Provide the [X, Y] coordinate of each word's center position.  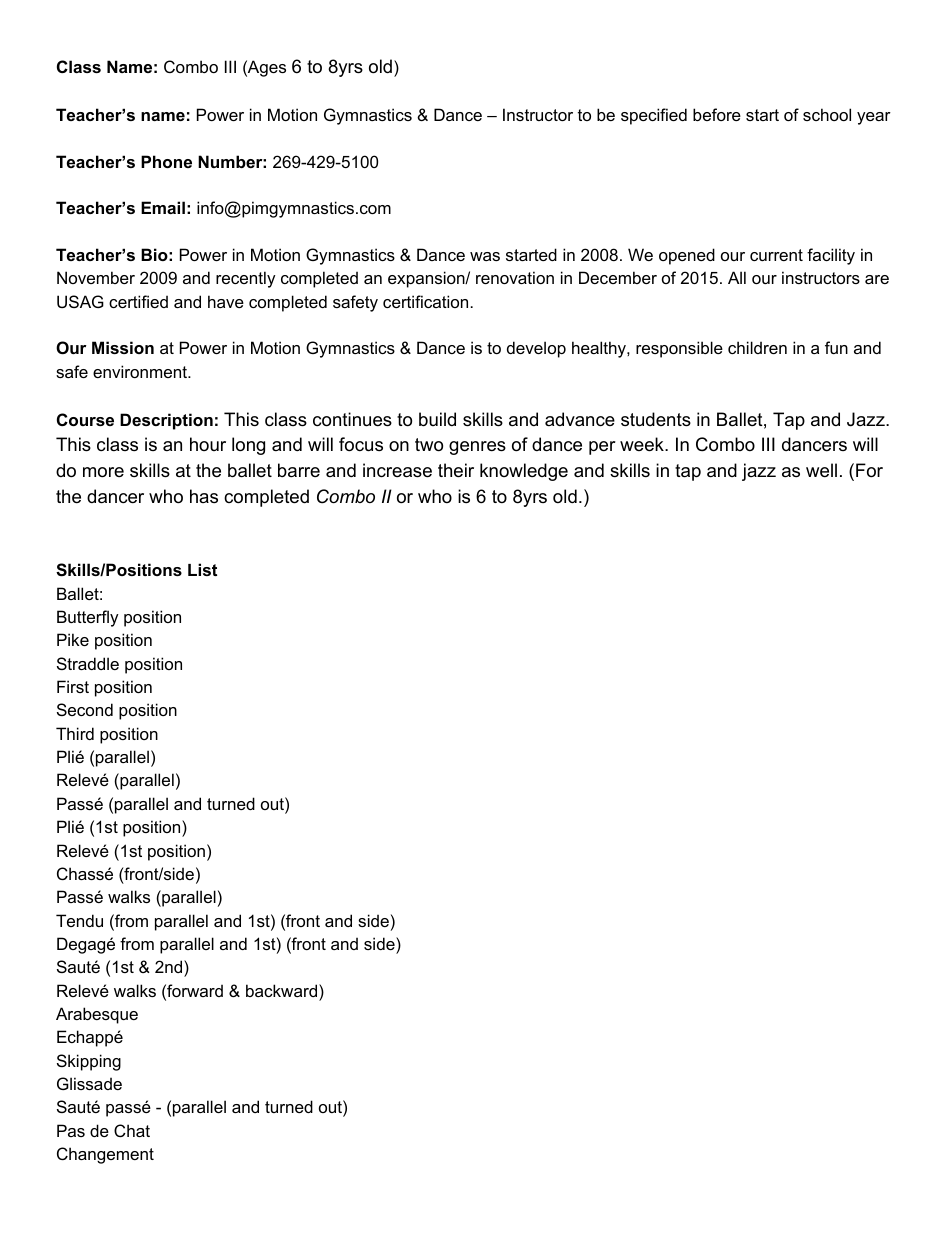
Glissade [89, 1083]
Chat [132, 1130]
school [827, 114]
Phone [166, 161]
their [456, 470]
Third [75, 733]
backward [283, 990]
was [485, 256]
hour [208, 444]
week [643, 444]
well [821, 470]
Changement [105, 1155]
